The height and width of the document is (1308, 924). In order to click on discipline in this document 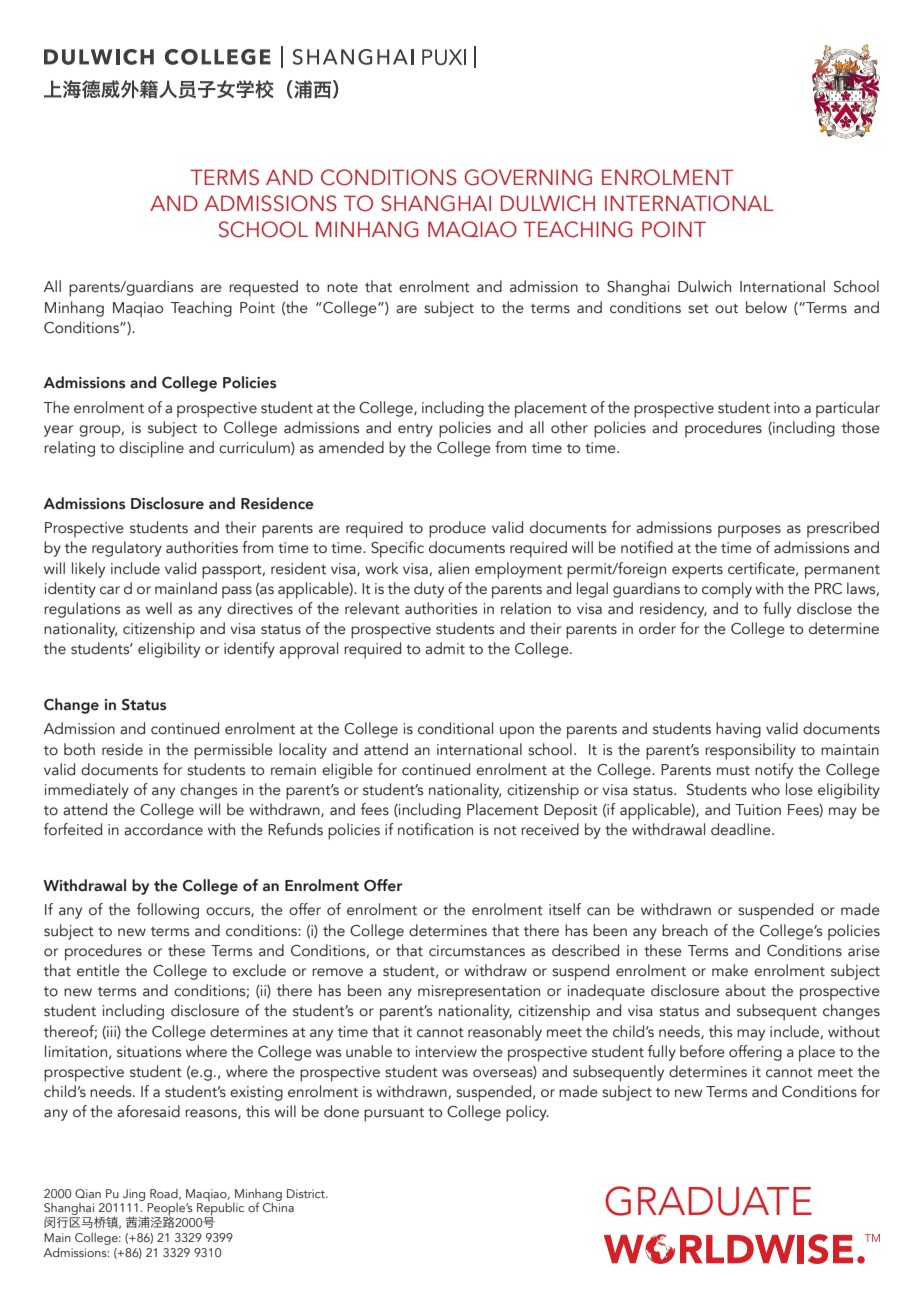, I will do `click(151, 449)`.
